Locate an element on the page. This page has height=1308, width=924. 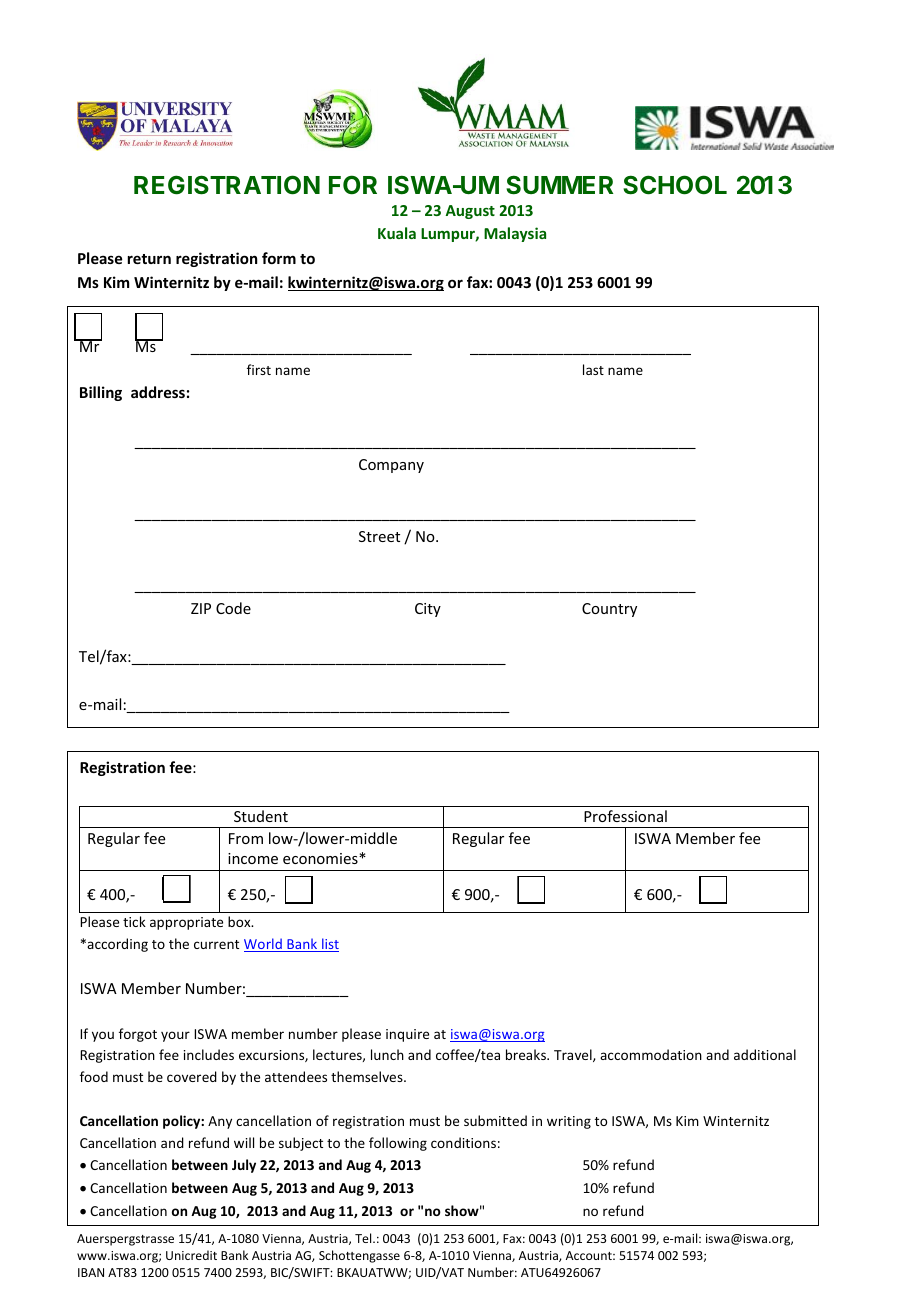
last is located at coordinates (593, 369).
